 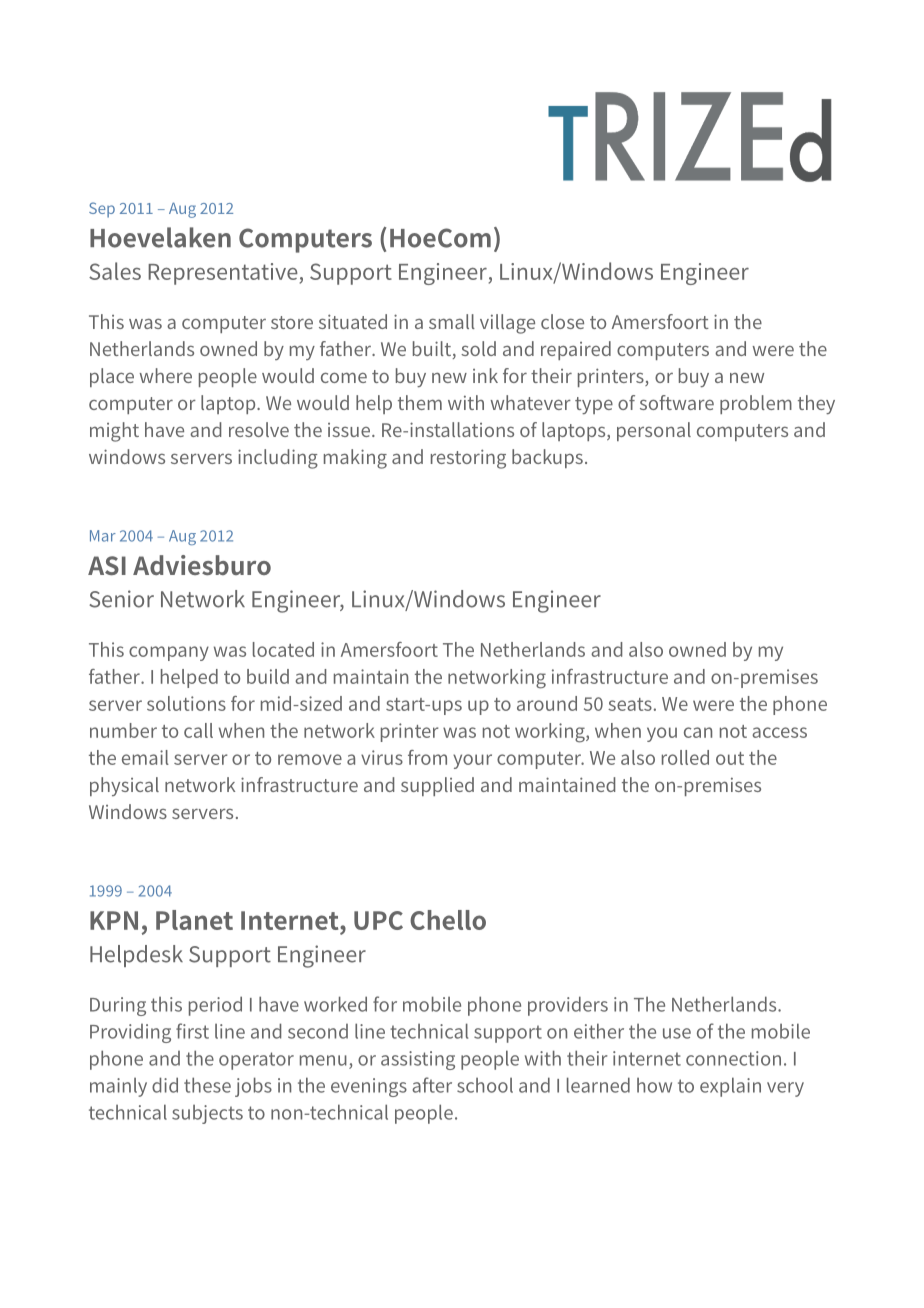 What do you see at coordinates (677, 1033) in the screenshot?
I see `use` at bounding box center [677, 1033].
